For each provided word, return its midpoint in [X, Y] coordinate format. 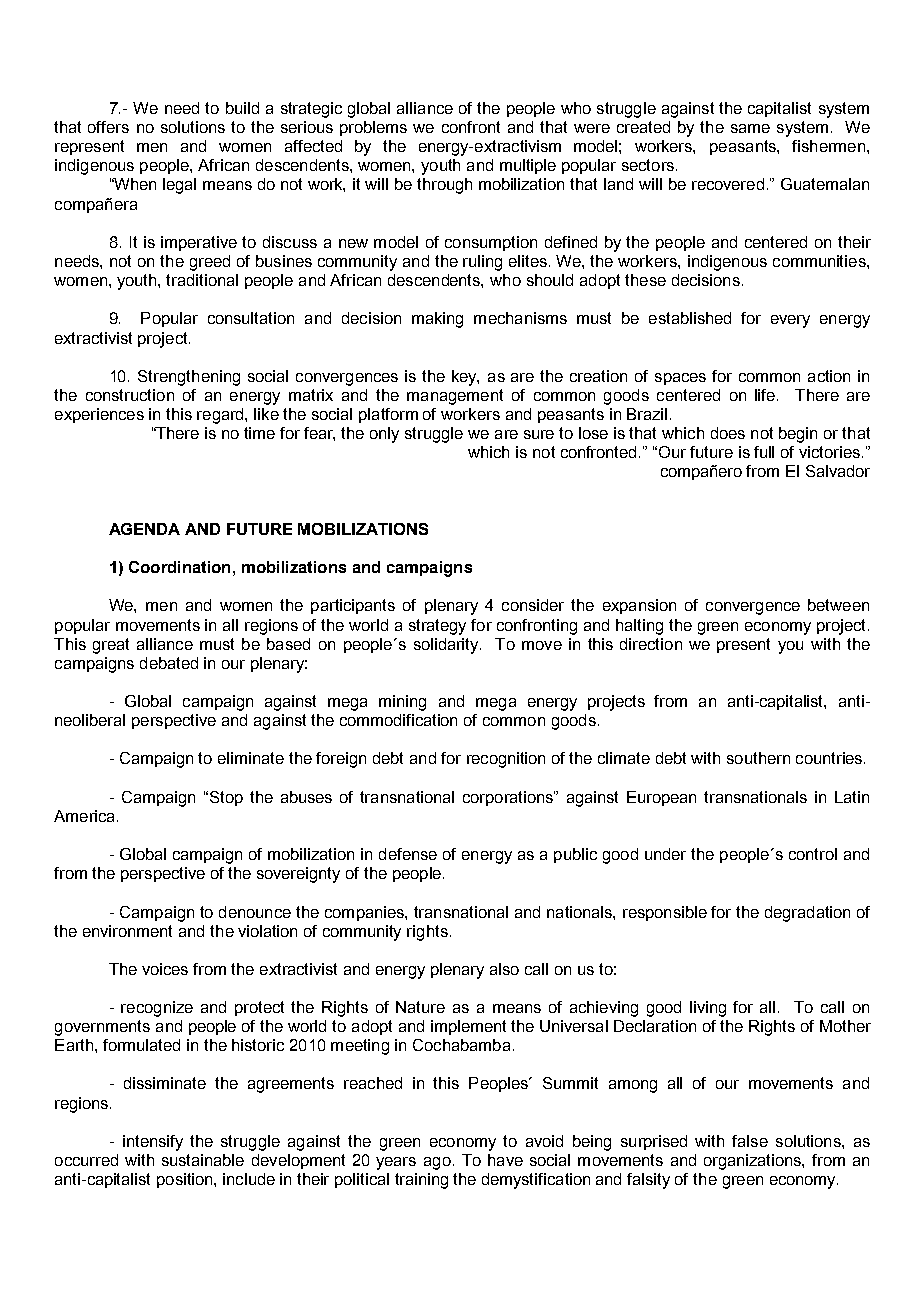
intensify [153, 1143]
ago [437, 1163]
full [764, 452]
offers [108, 127]
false [750, 1141]
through [444, 186]
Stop [225, 798]
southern [758, 758]
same [750, 128]
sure [539, 434]
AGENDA [144, 529]
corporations [509, 798]
